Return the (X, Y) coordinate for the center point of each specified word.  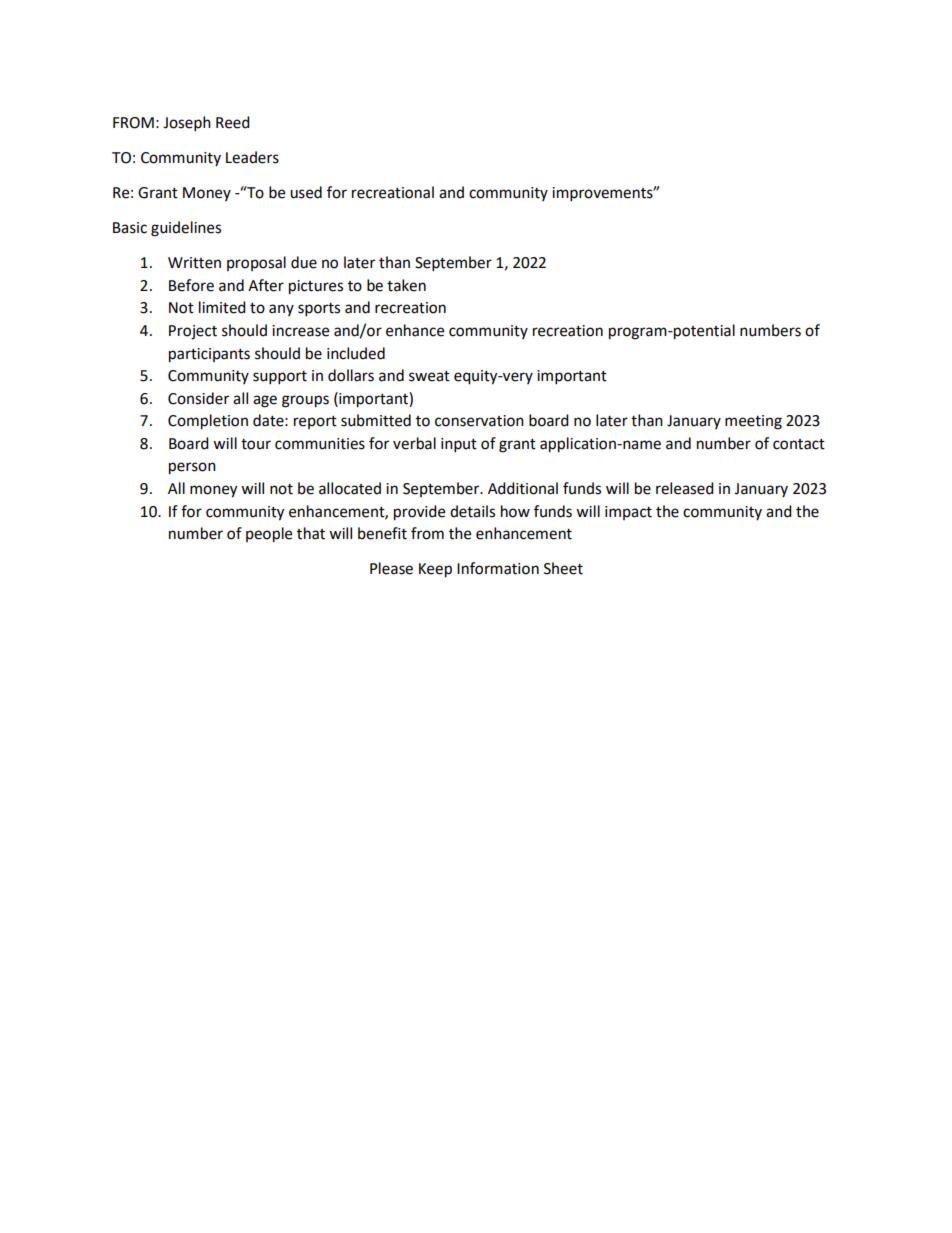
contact (799, 444)
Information (498, 568)
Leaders (252, 157)
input (459, 445)
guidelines (186, 229)
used (306, 192)
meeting (753, 422)
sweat (429, 376)
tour (256, 444)
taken (406, 285)
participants (209, 355)
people (269, 535)
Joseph (187, 124)
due (304, 262)
